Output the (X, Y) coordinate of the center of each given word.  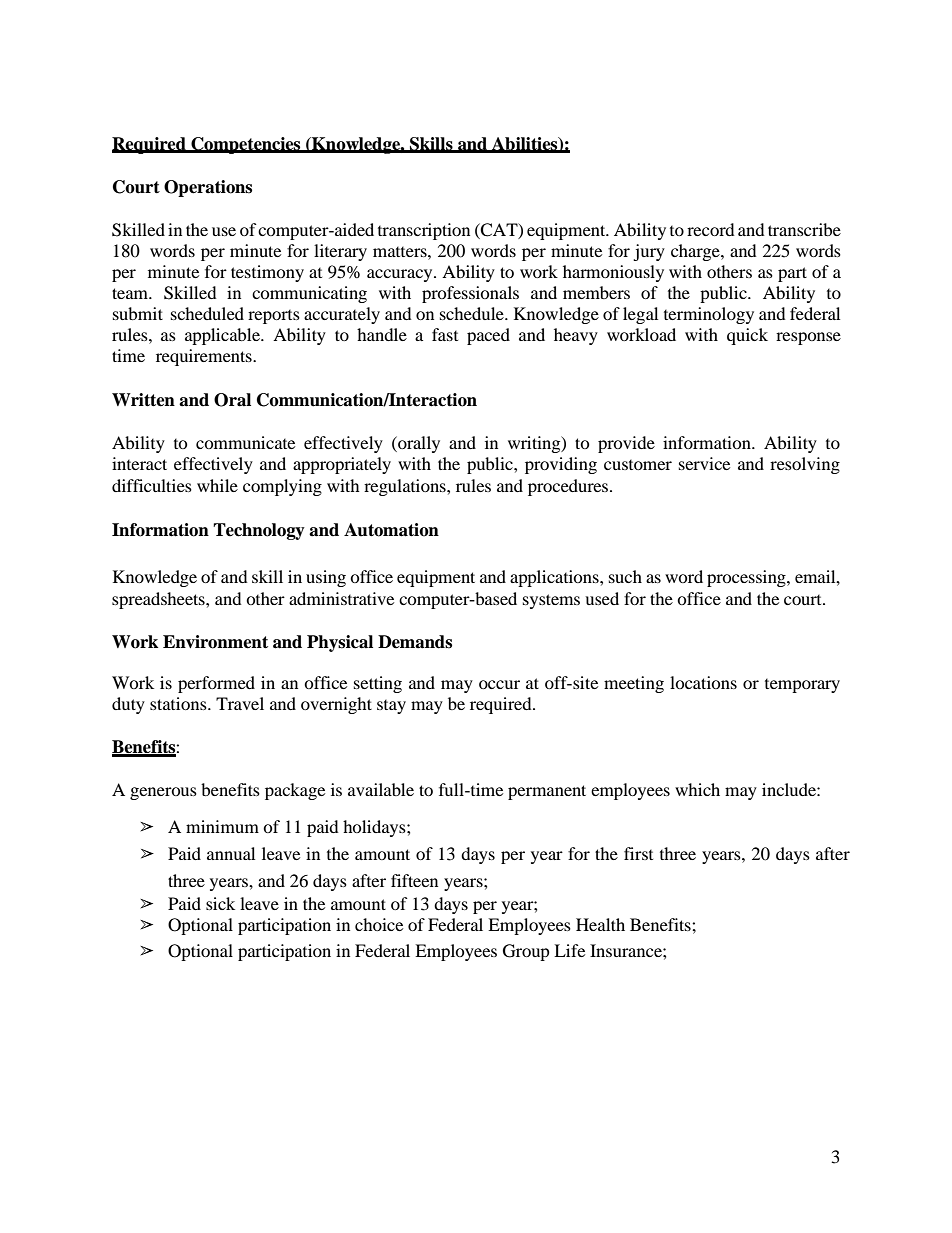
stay (391, 707)
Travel (240, 703)
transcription (424, 231)
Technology (259, 531)
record (711, 229)
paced (488, 336)
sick (220, 903)
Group (526, 952)
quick (747, 336)
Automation (391, 530)
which (697, 789)
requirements (205, 357)
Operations (208, 188)
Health (600, 924)
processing (747, 578)
